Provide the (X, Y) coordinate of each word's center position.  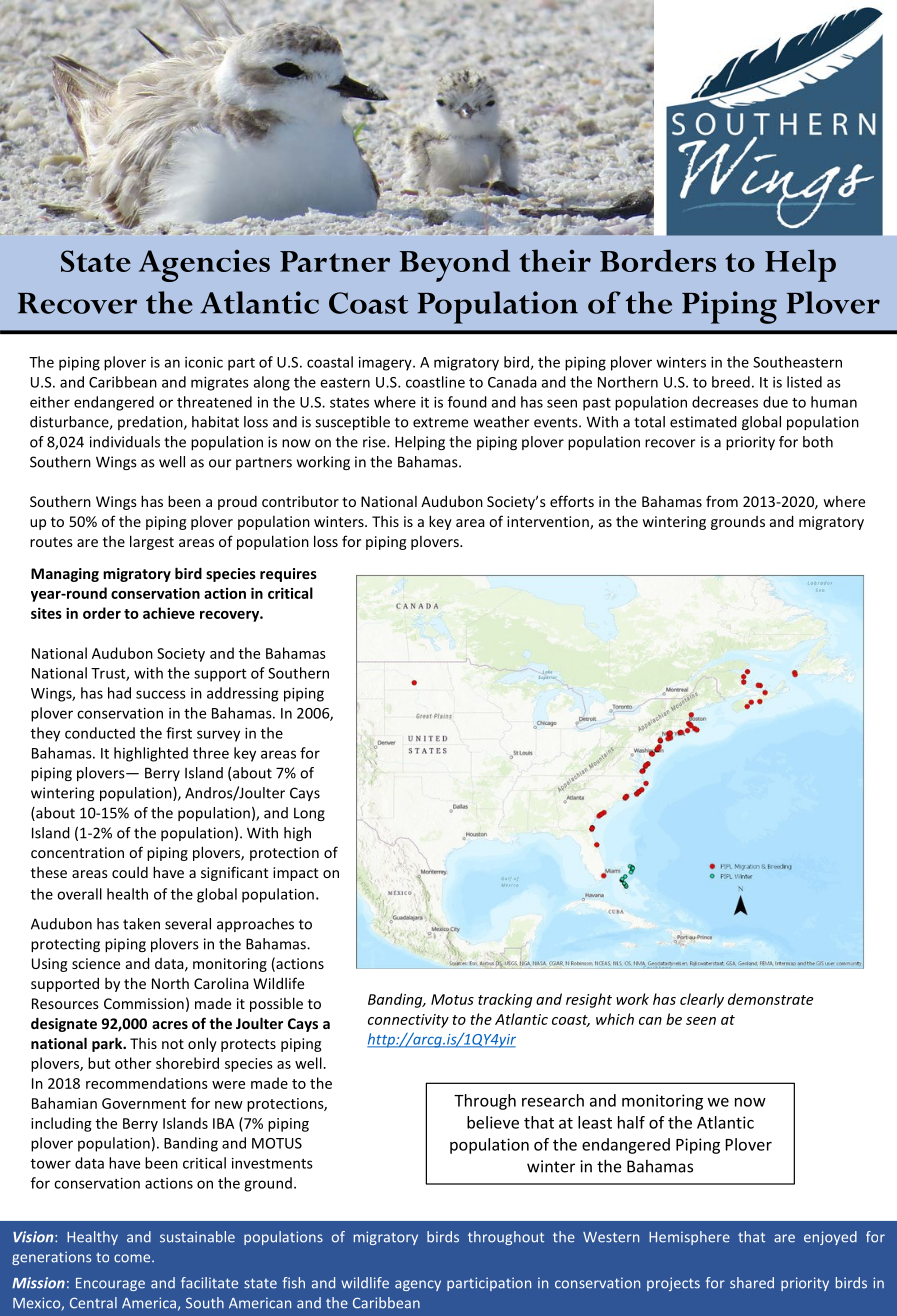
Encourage (110, 1284)
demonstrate (770, 999)
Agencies (204, 265)
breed (731, 382)
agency (418, 1285)
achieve (169, 613)
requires (288, 575)
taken (141, 924)
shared (752, 1283)
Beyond (454, 265)
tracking (505, 1000)
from (722, 501)
